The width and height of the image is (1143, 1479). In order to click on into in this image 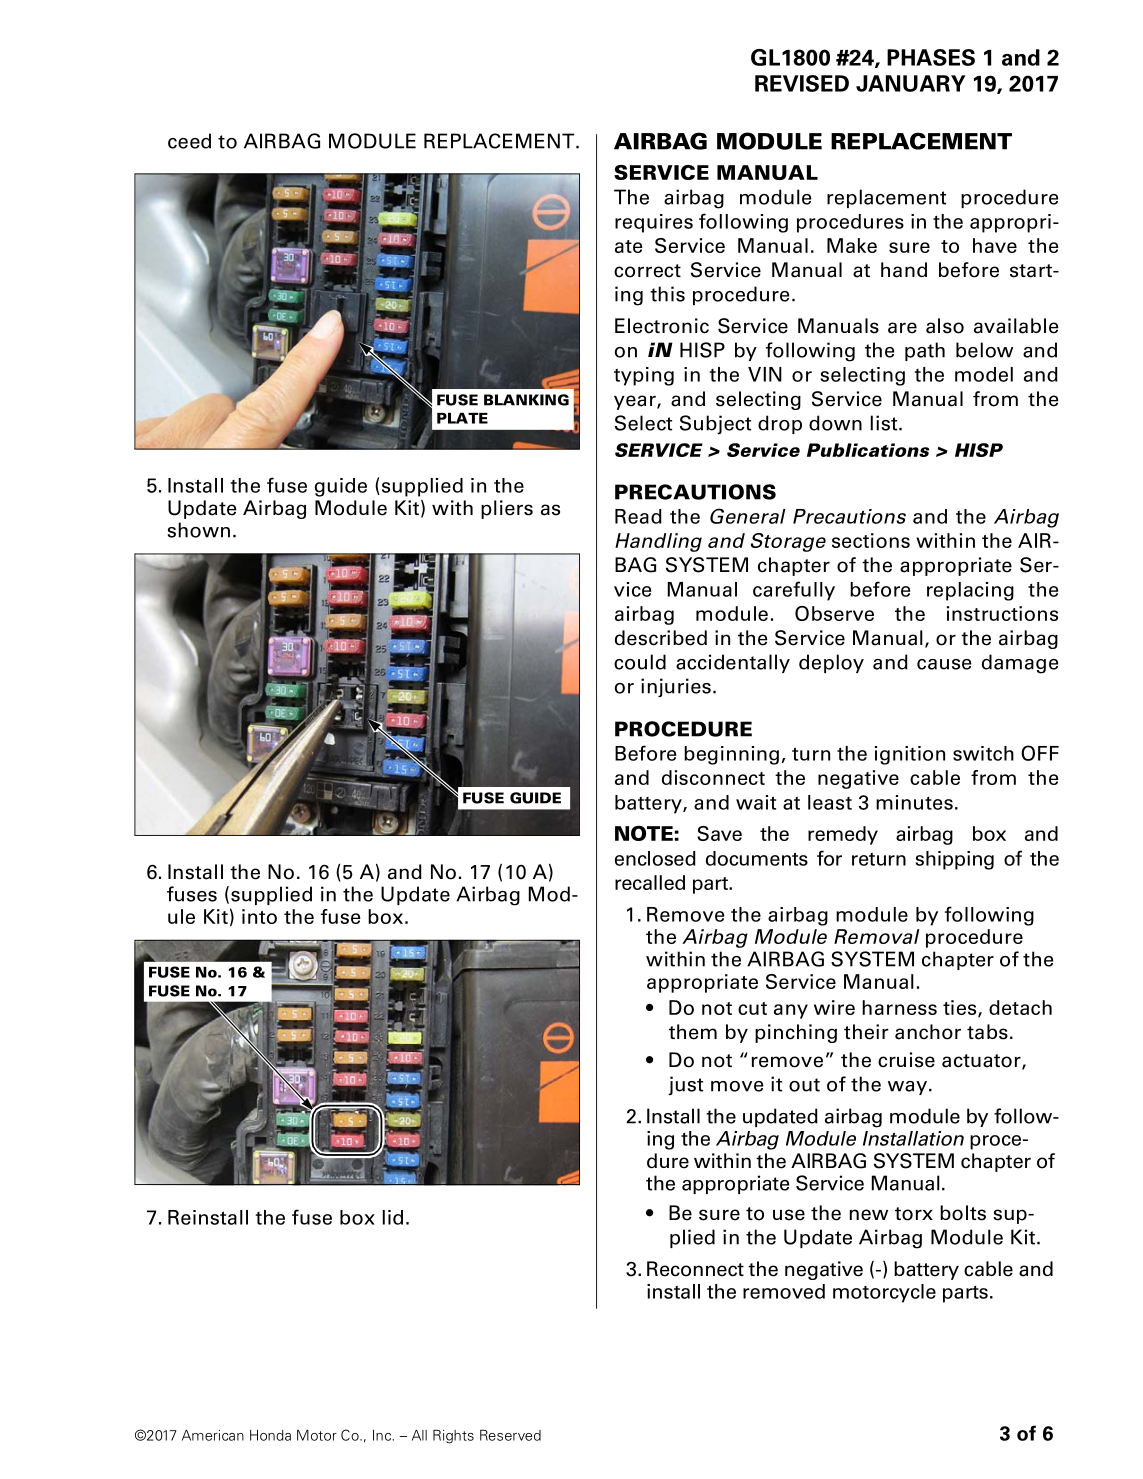, I will do `click(259, 916)`.
